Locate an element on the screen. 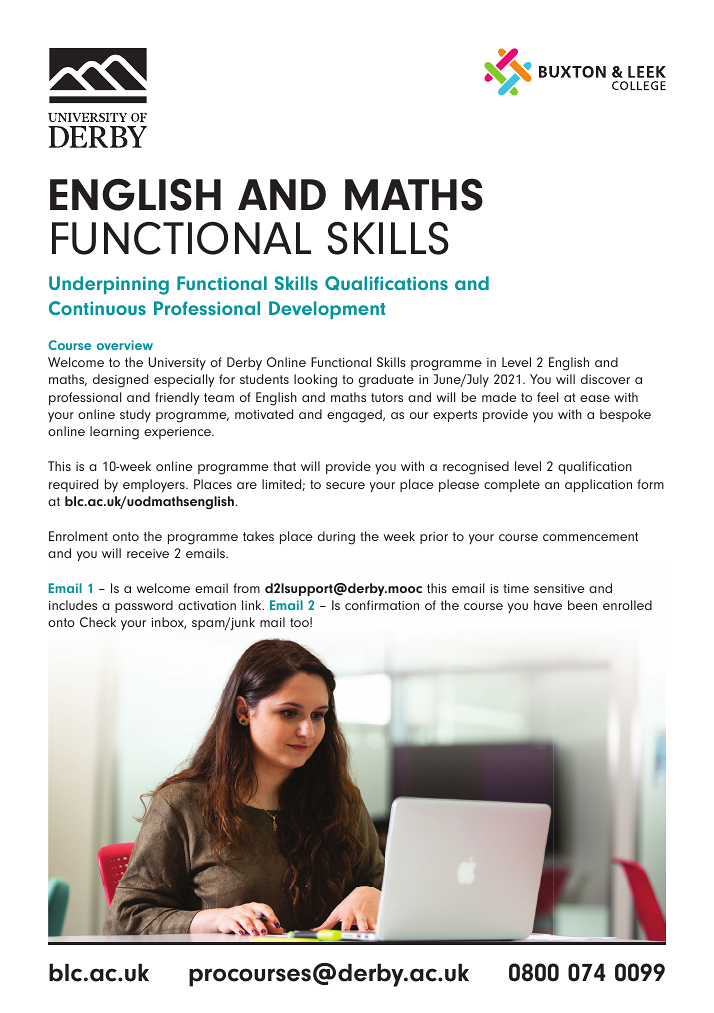  study is located at coordinates (135, 415).
